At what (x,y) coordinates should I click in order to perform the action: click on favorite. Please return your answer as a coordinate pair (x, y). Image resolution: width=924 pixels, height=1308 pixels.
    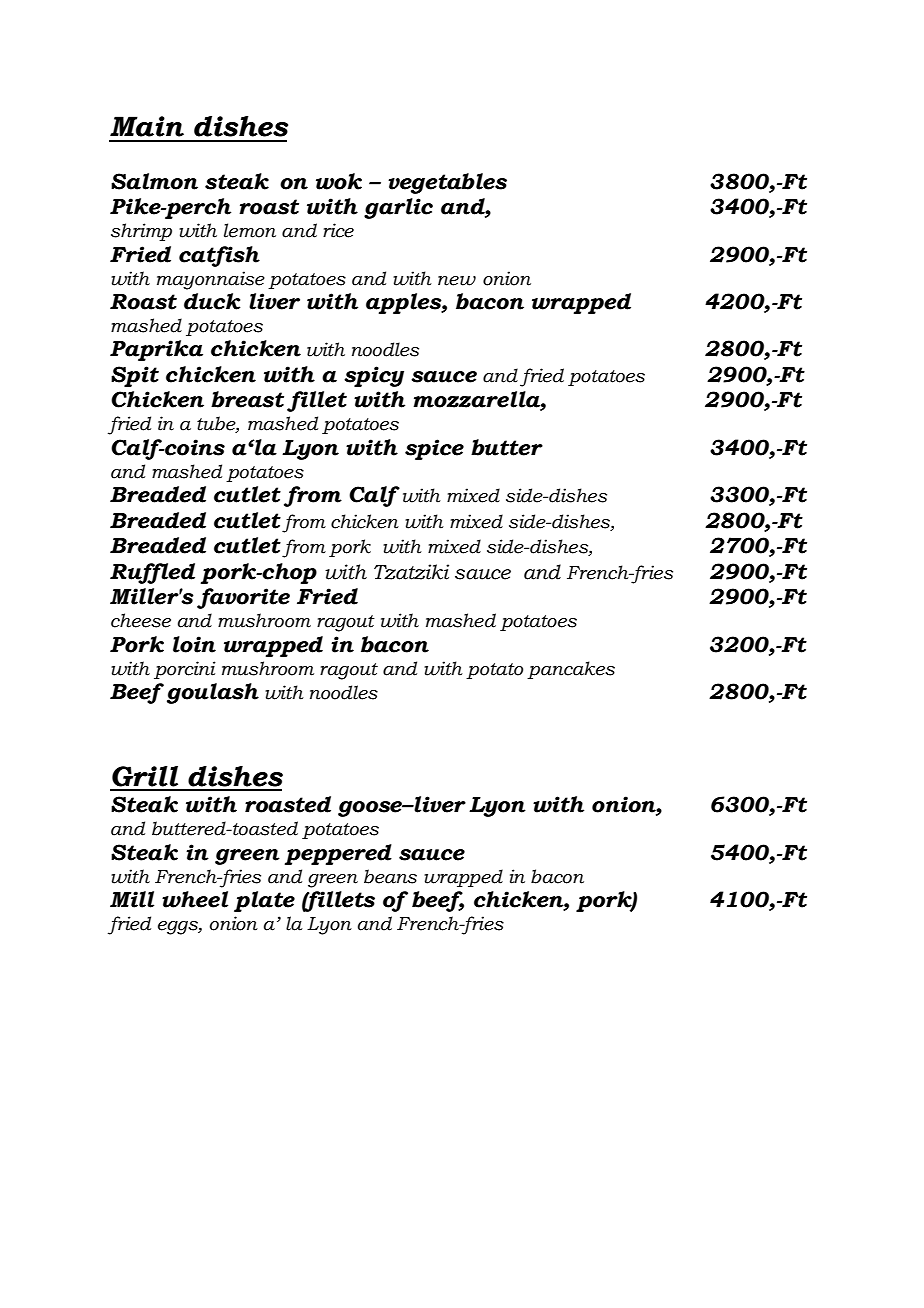
    Looking at the image, I should click on (243, 598).
